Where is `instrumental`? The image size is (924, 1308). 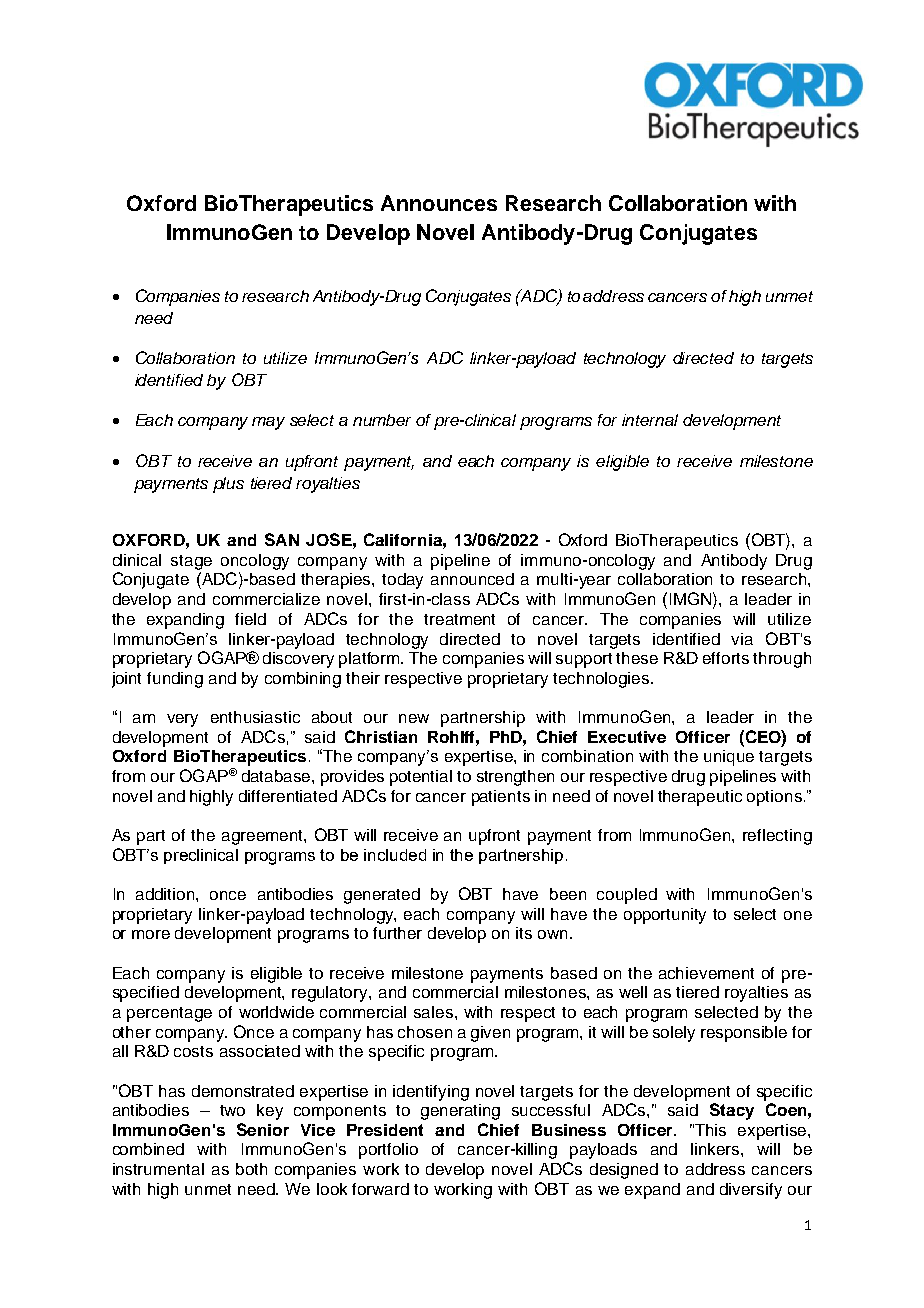 instrumental is located at coordinates (158, 1169).
